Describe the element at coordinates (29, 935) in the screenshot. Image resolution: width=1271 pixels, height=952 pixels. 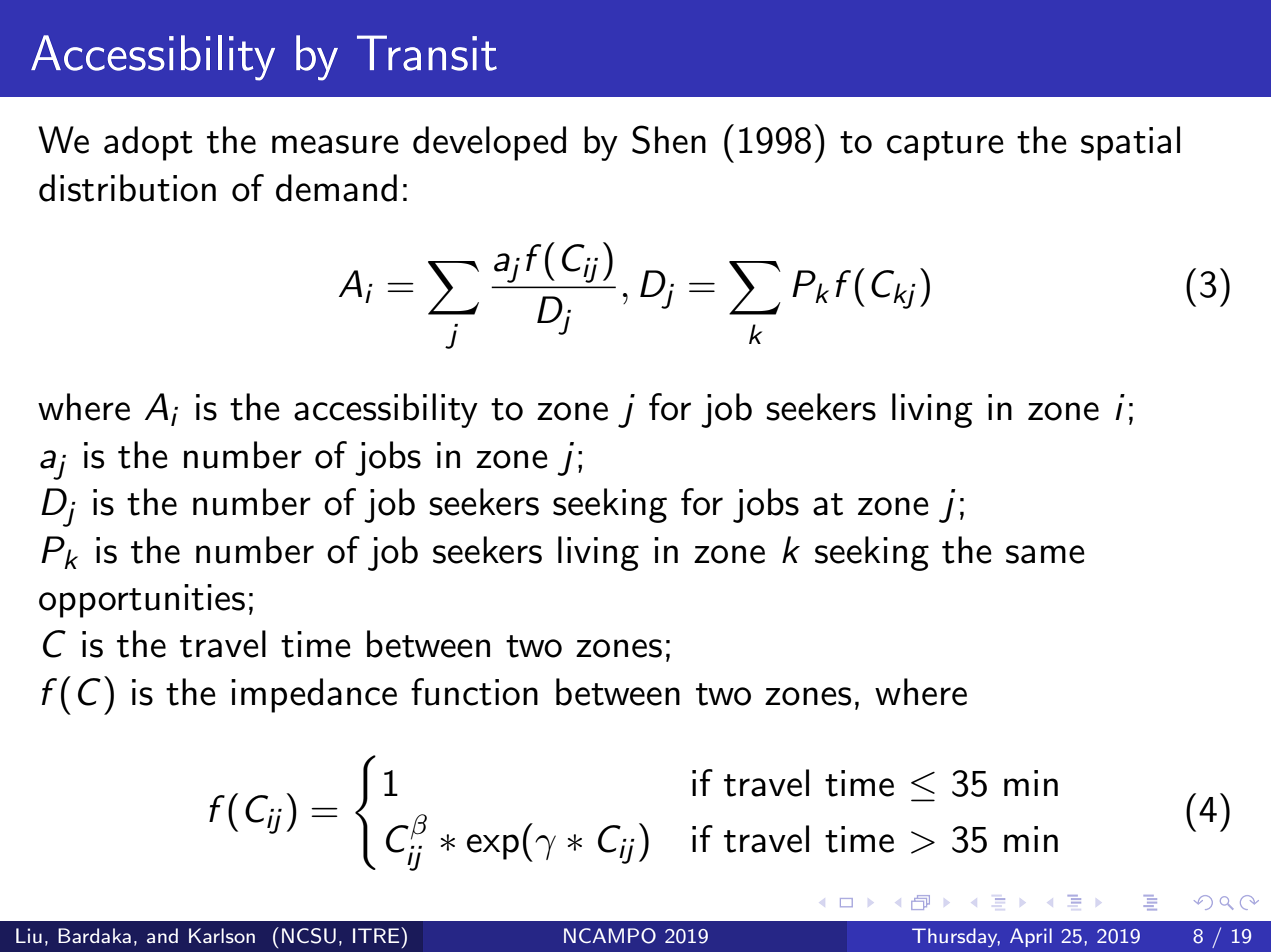
I see `Liu` at that location.
